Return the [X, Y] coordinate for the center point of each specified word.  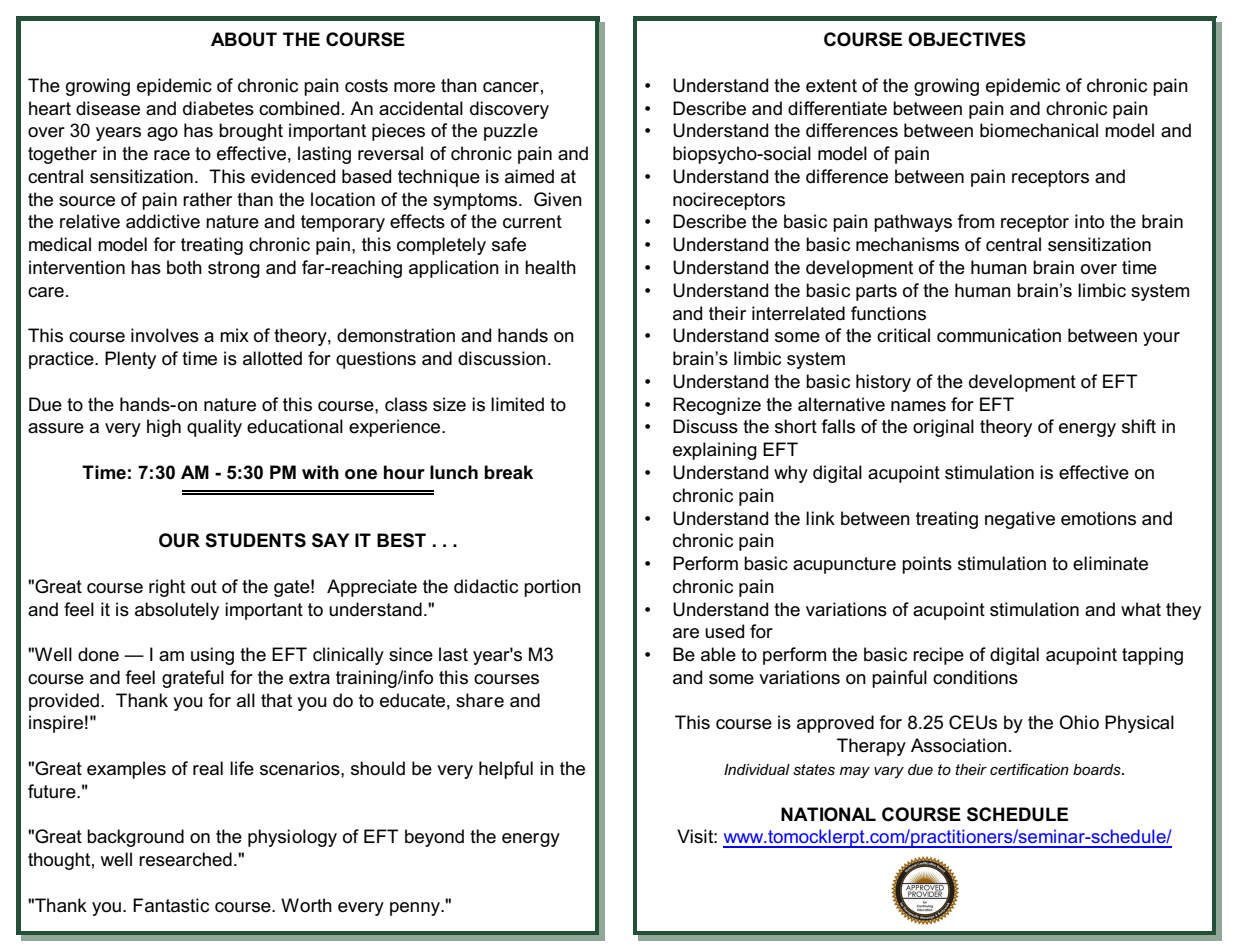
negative [1020, 520]
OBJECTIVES [967, 39]
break [508, 472]
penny [416, 909]
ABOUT [244, 39]
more [414, 87]
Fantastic [171, 905]
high [164, 428]
